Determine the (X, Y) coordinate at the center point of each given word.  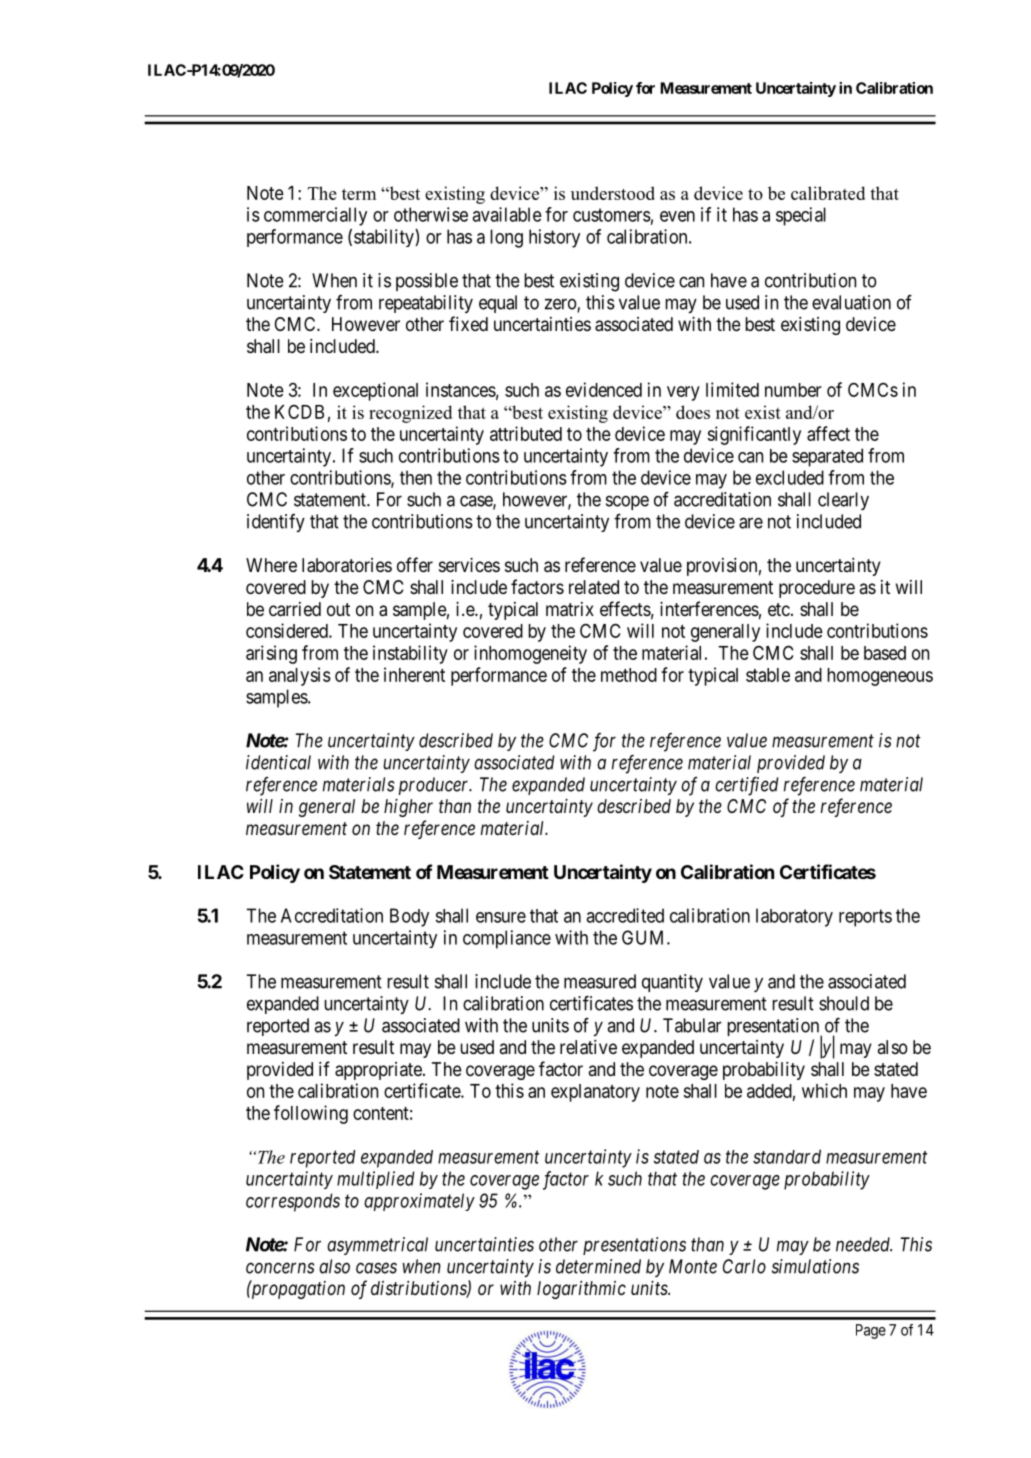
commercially (315, 216)
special (801, 216)
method (629, 675)
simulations (815, 1266)
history (554, 238)
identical (278, 762)
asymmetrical (377, 1246)
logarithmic (581, 1290)
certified (746, 786)
